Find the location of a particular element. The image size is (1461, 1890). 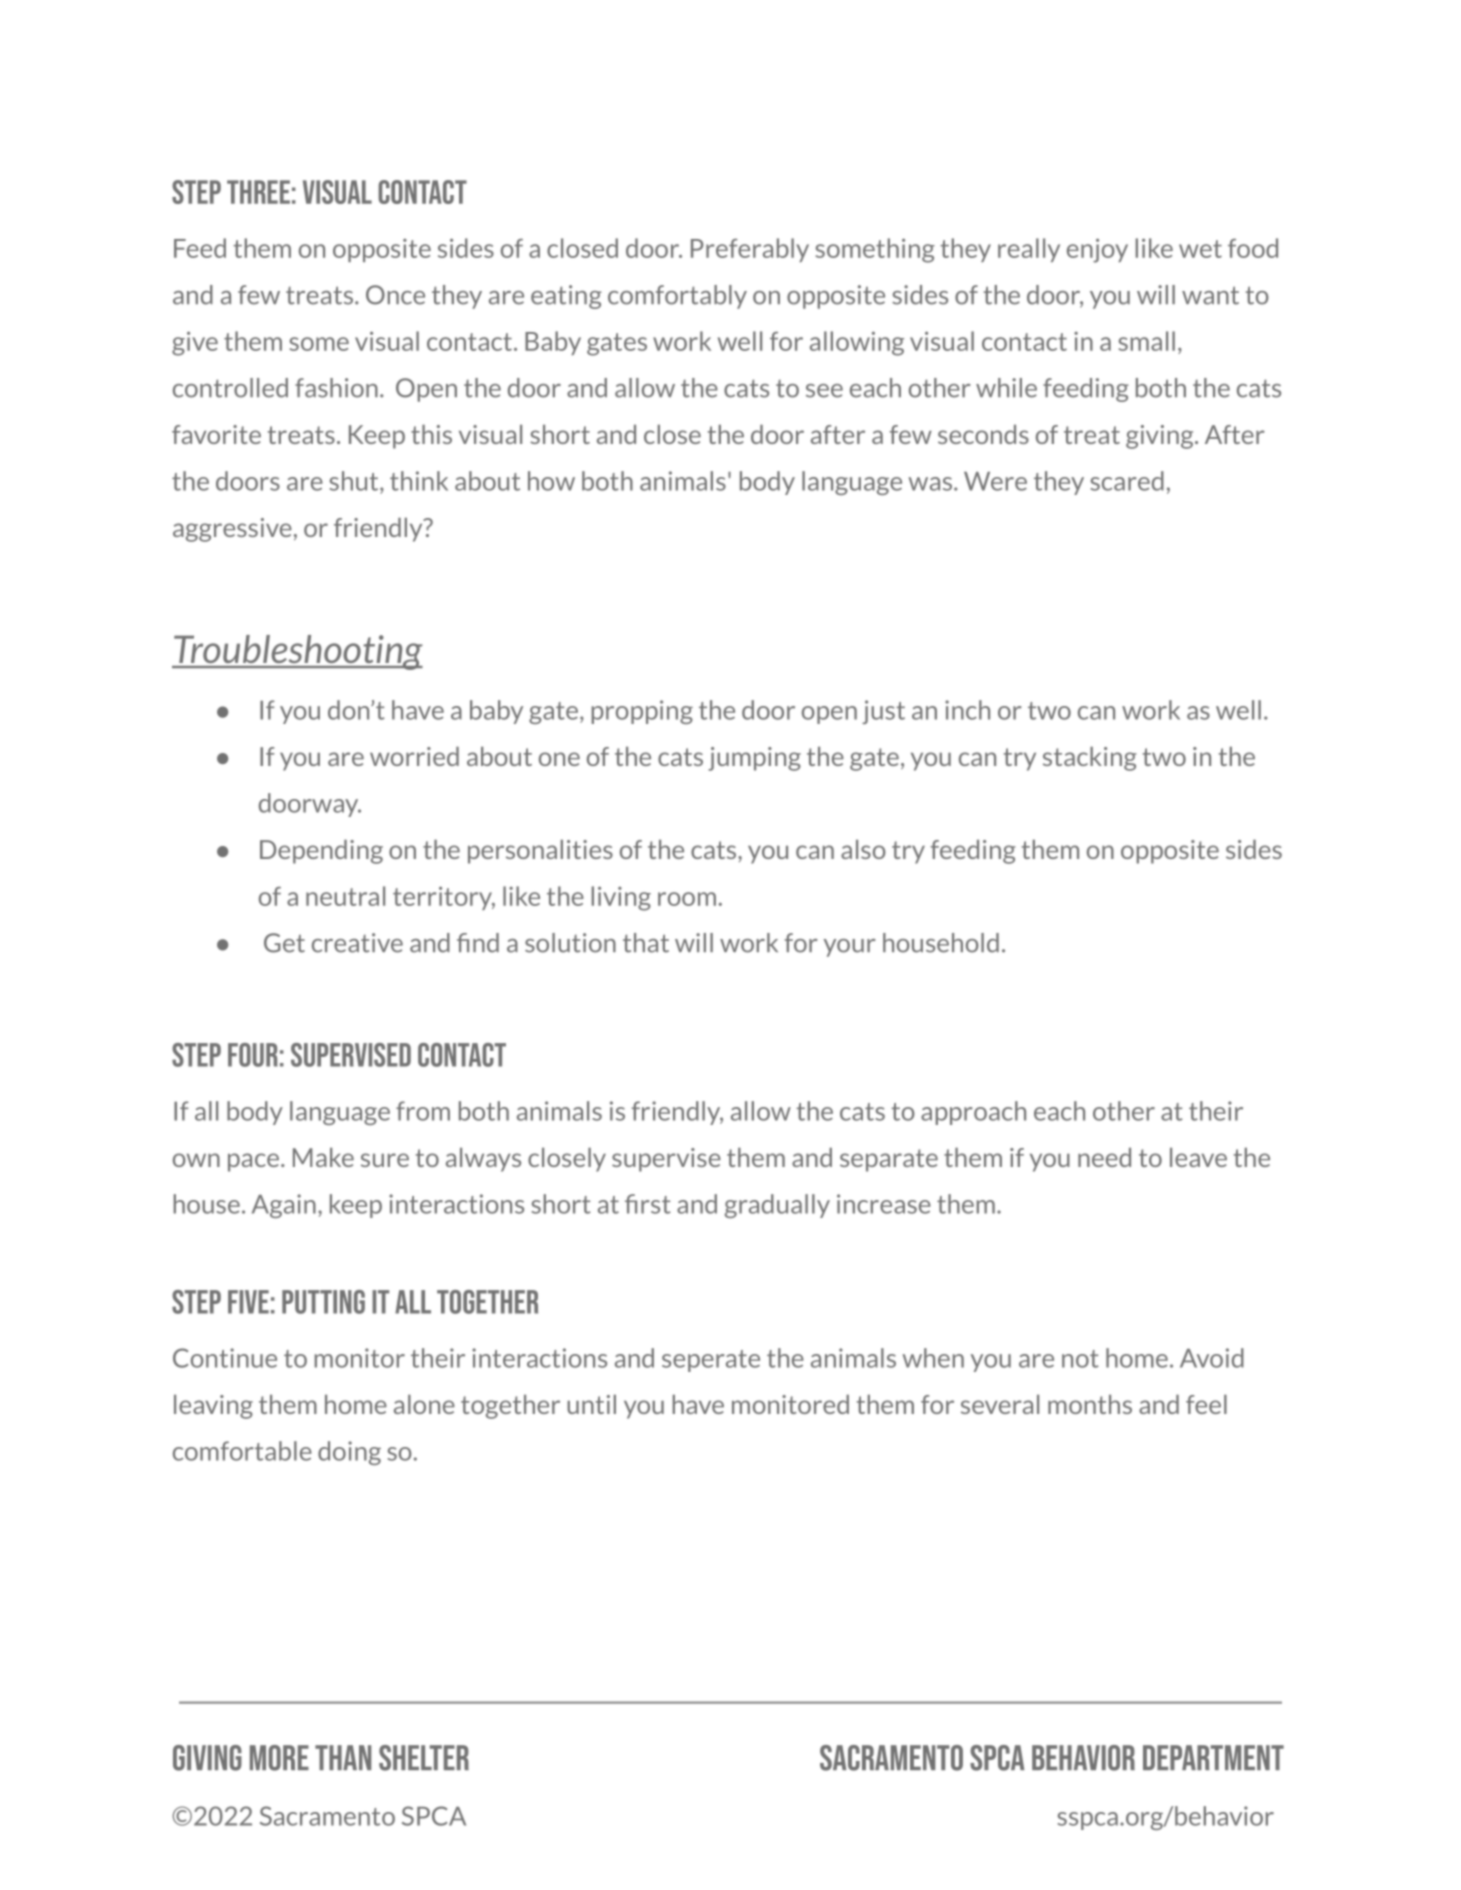

gradually is located at coordinates (777, 1206).
